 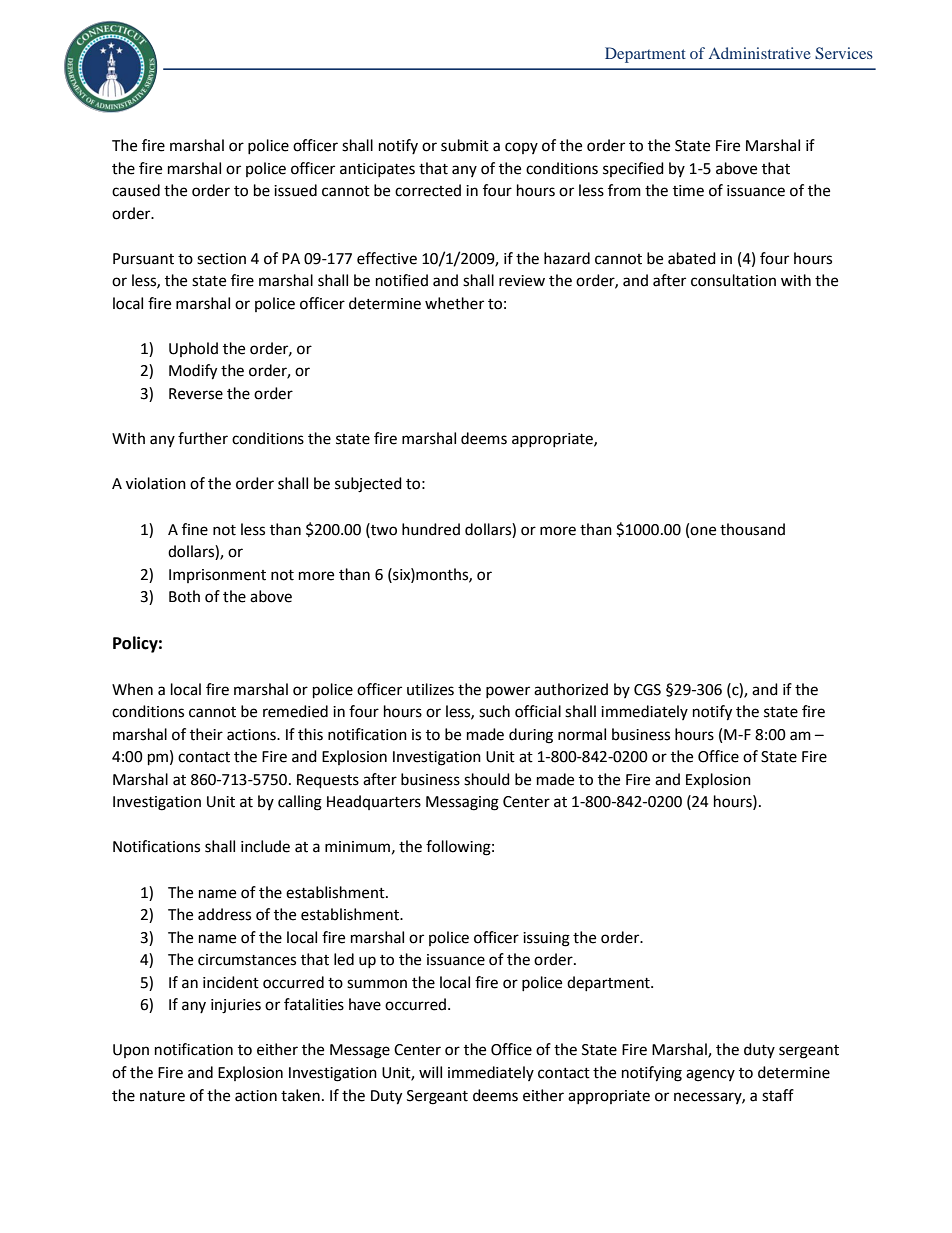 What do you see at coordinates (760, 53) in the screenshot?
I see `Administrative` at bounding box center [760, 53].
